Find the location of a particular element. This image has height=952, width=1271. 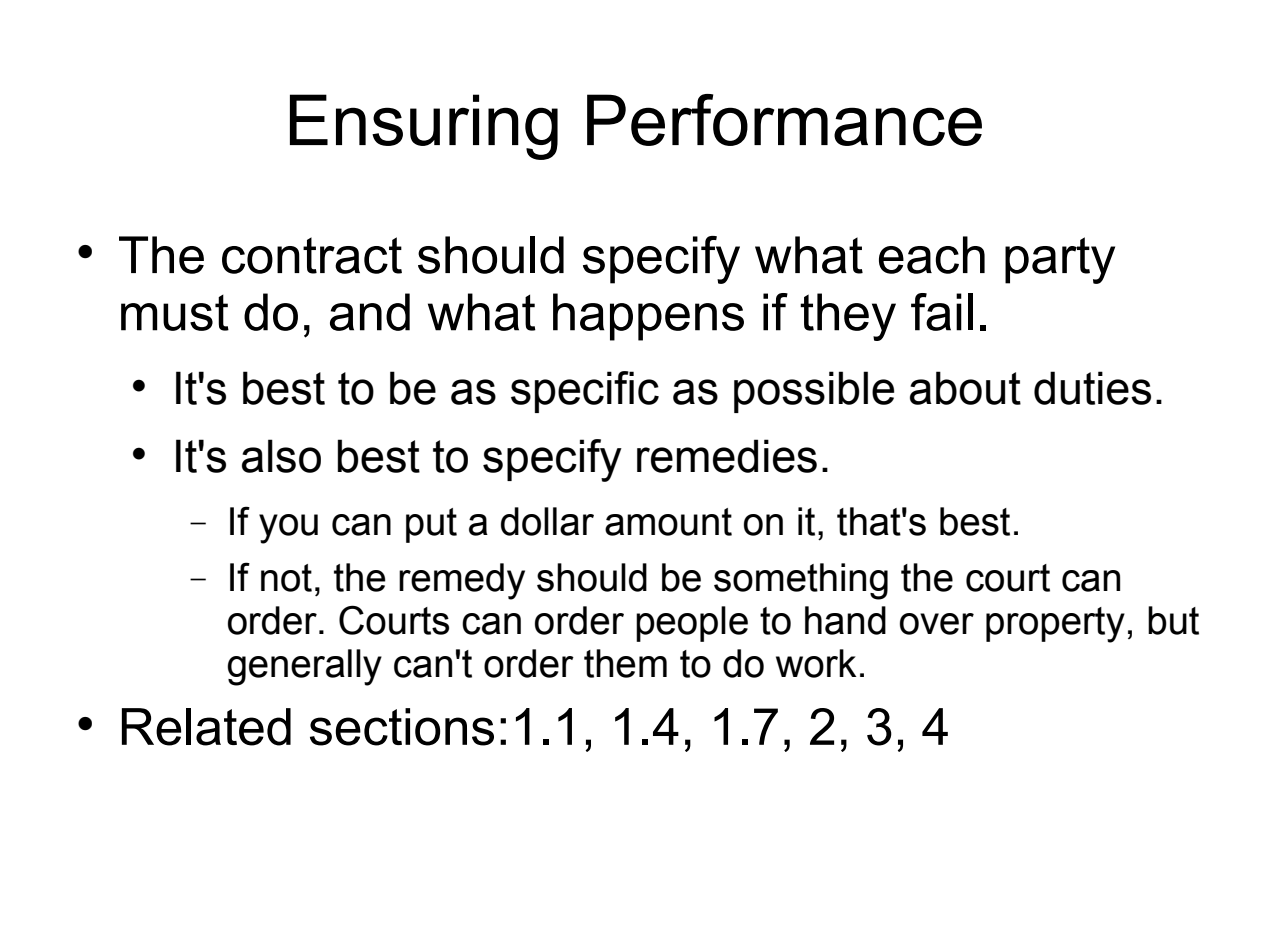

also is located at coordinates (281, 456).
